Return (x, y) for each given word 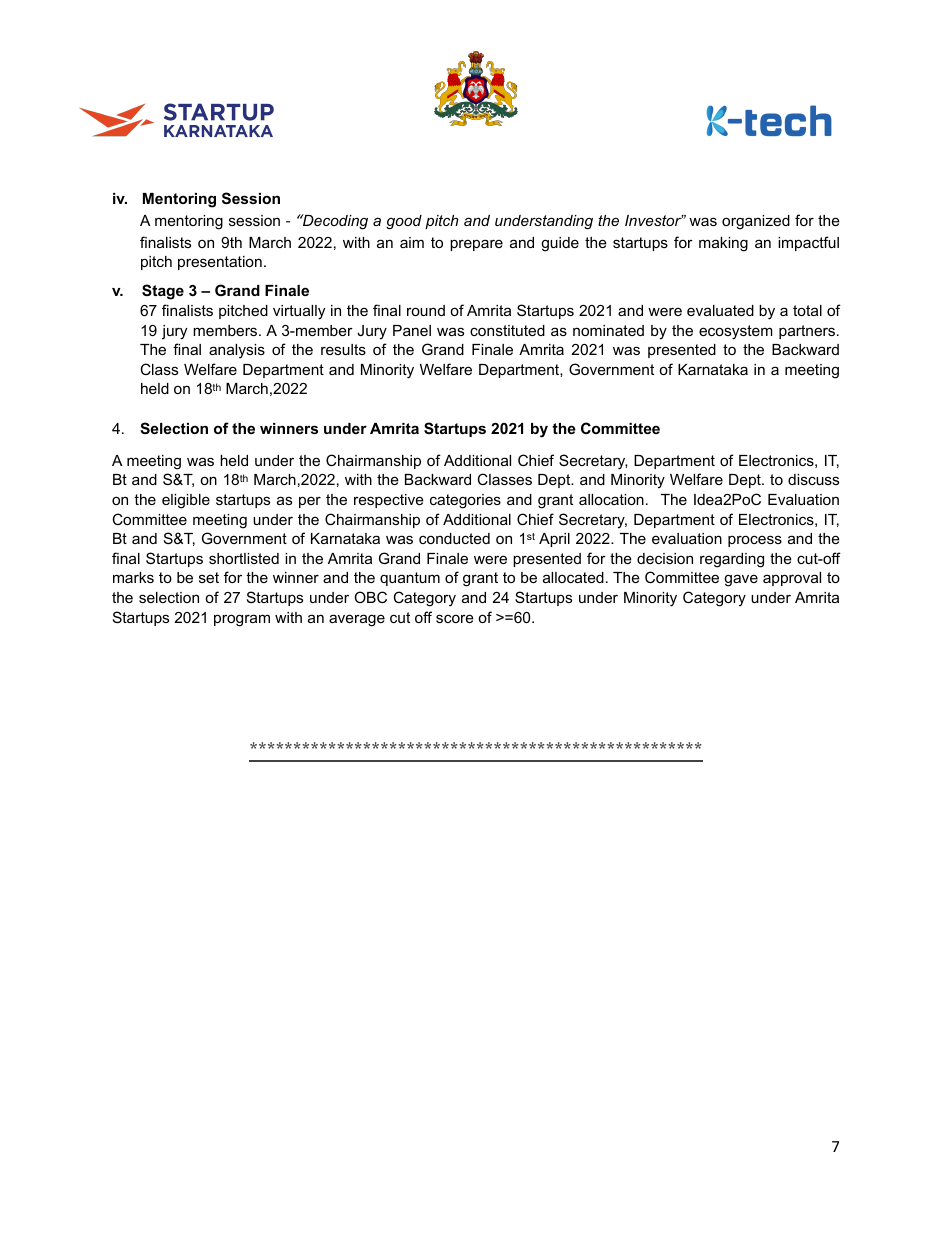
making (723, 244)
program (242, 620)
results (343, 349)
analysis (237, 351)
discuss (813, 479)
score (455, 618)
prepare (476, 245)
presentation (220, 263)
